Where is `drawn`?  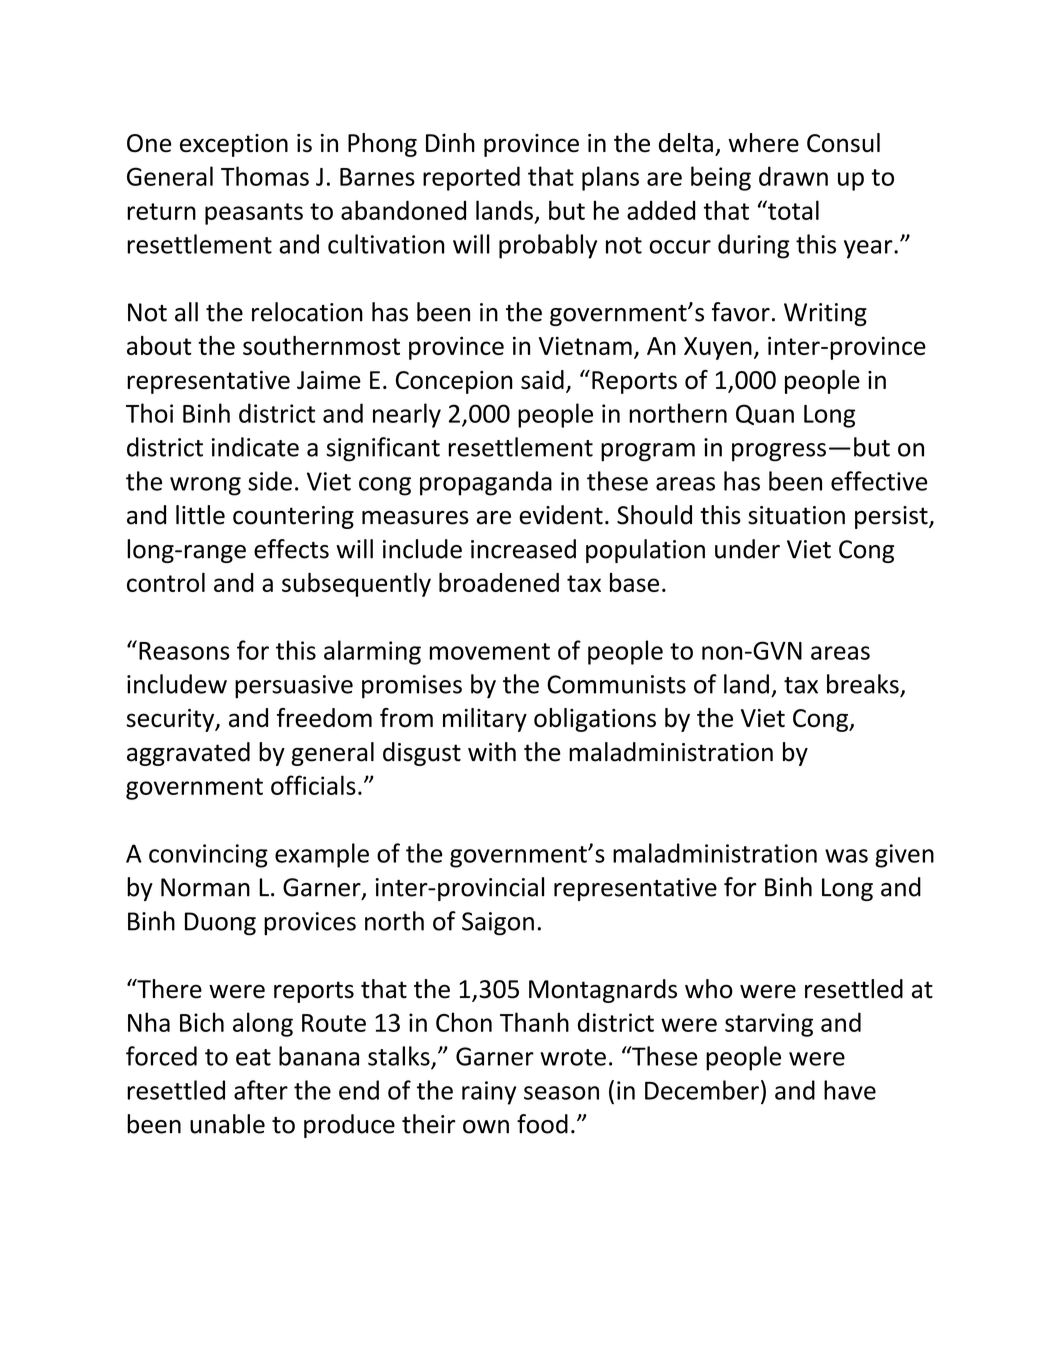 drawn is located at coordinates (793, 176).
